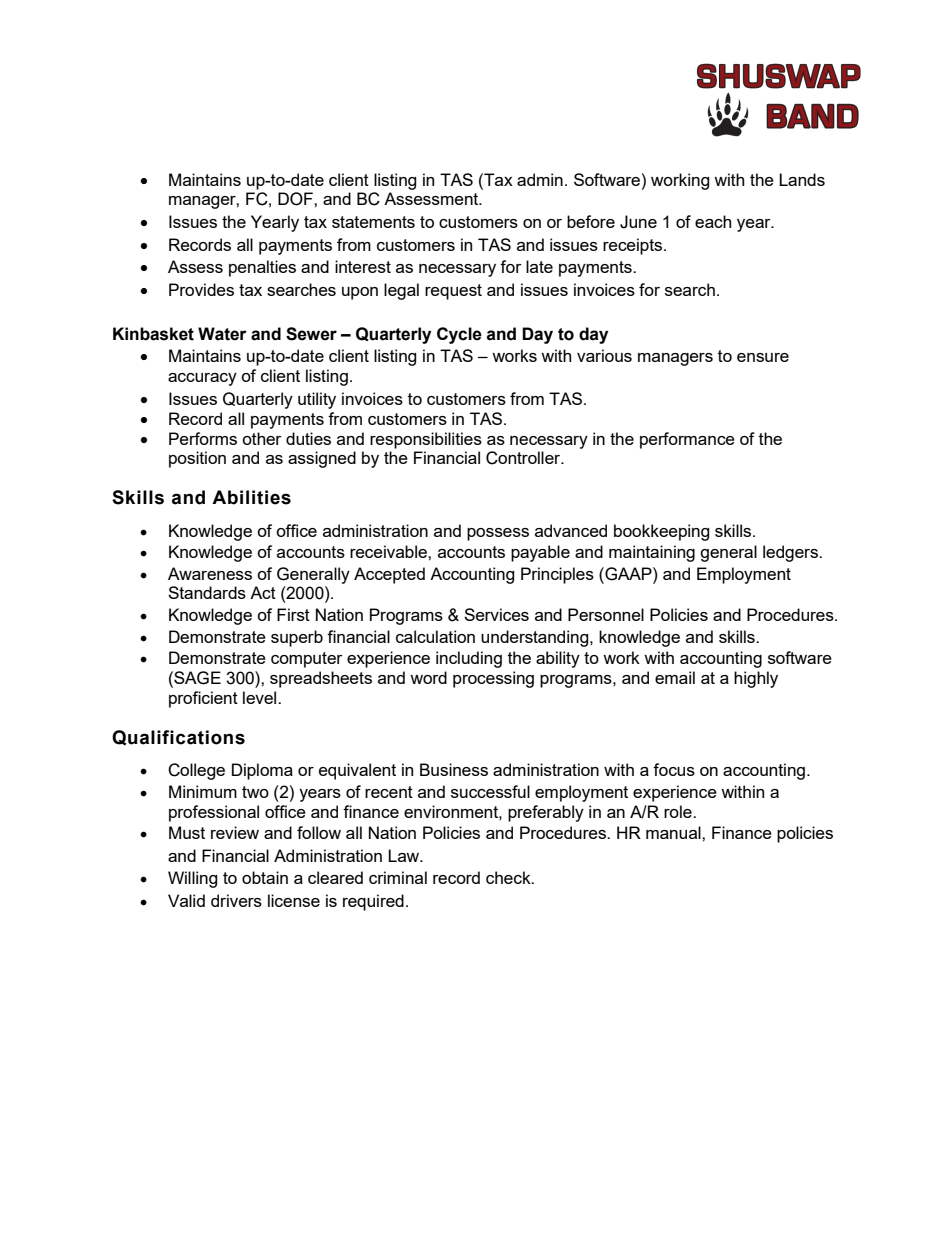 The height and width of the image is (1233, 952). I want to click on check, so click(509, 877).
